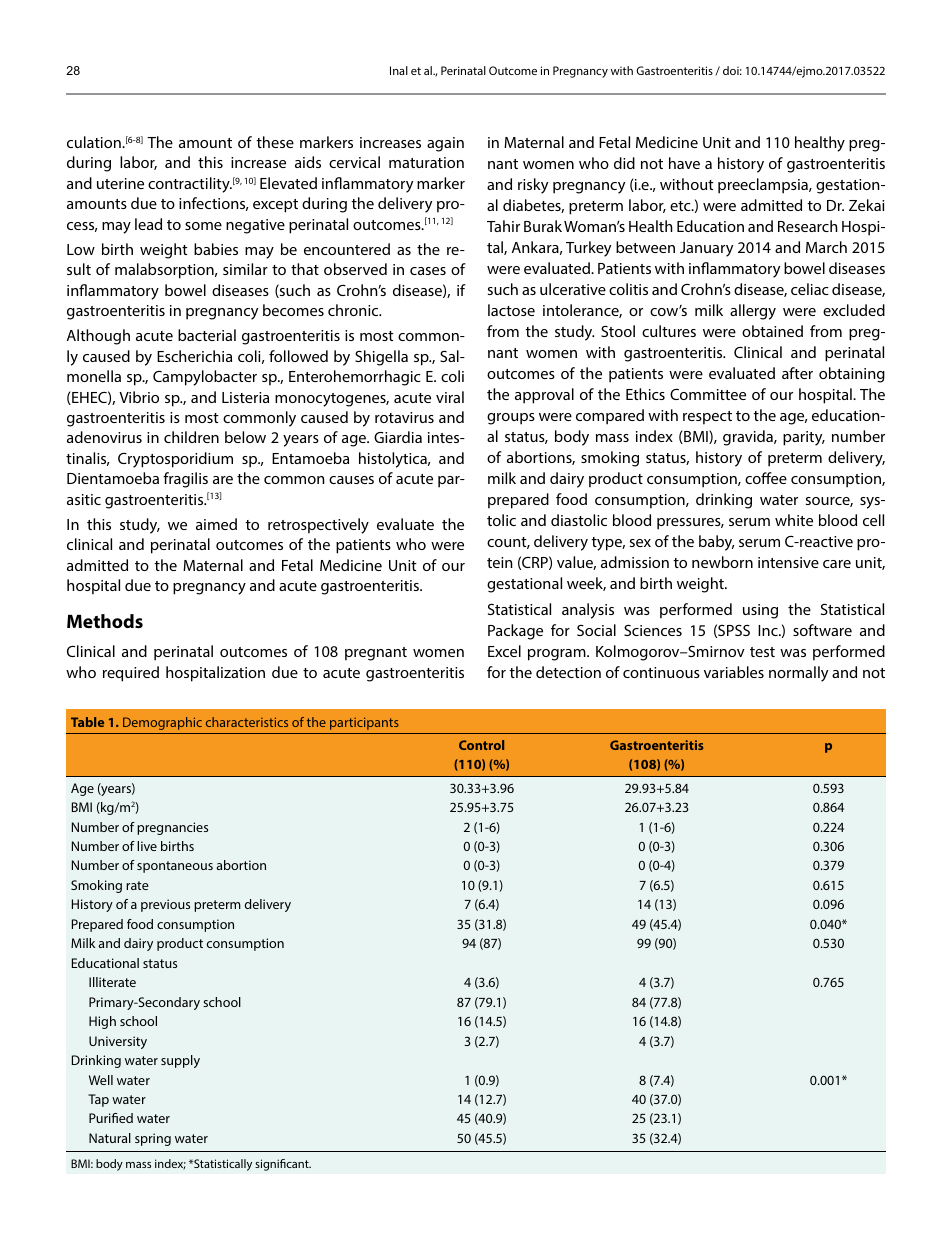 Image resolution: width=952 pixels, height=1240 pixels. What do you see at coordinates (153, 1139) in the screenshot?
I see `spring` at bounding box center [153, 1139].
